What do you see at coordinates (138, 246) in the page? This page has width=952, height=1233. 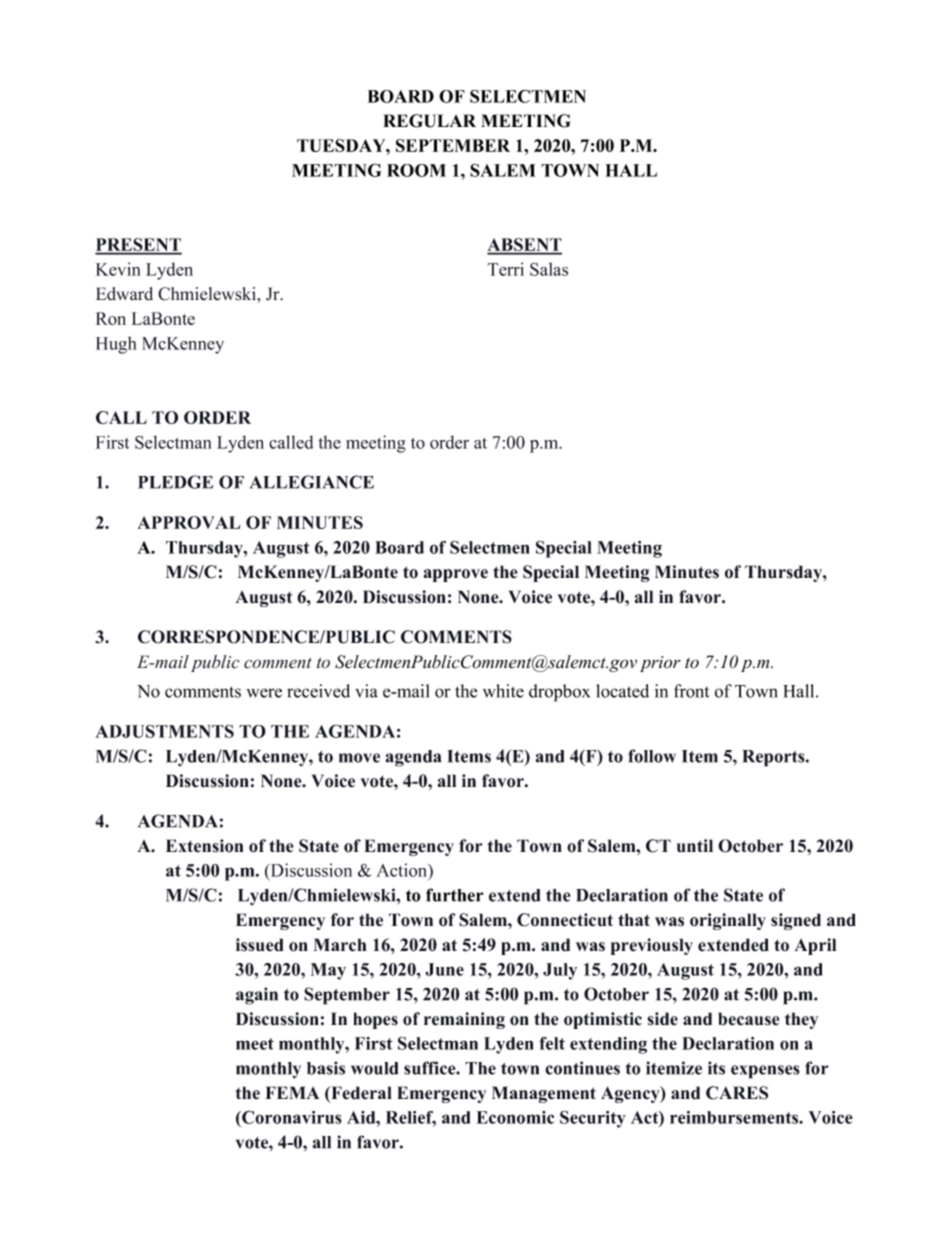 I see `PRESENT` at bounding box center [138, 246].
